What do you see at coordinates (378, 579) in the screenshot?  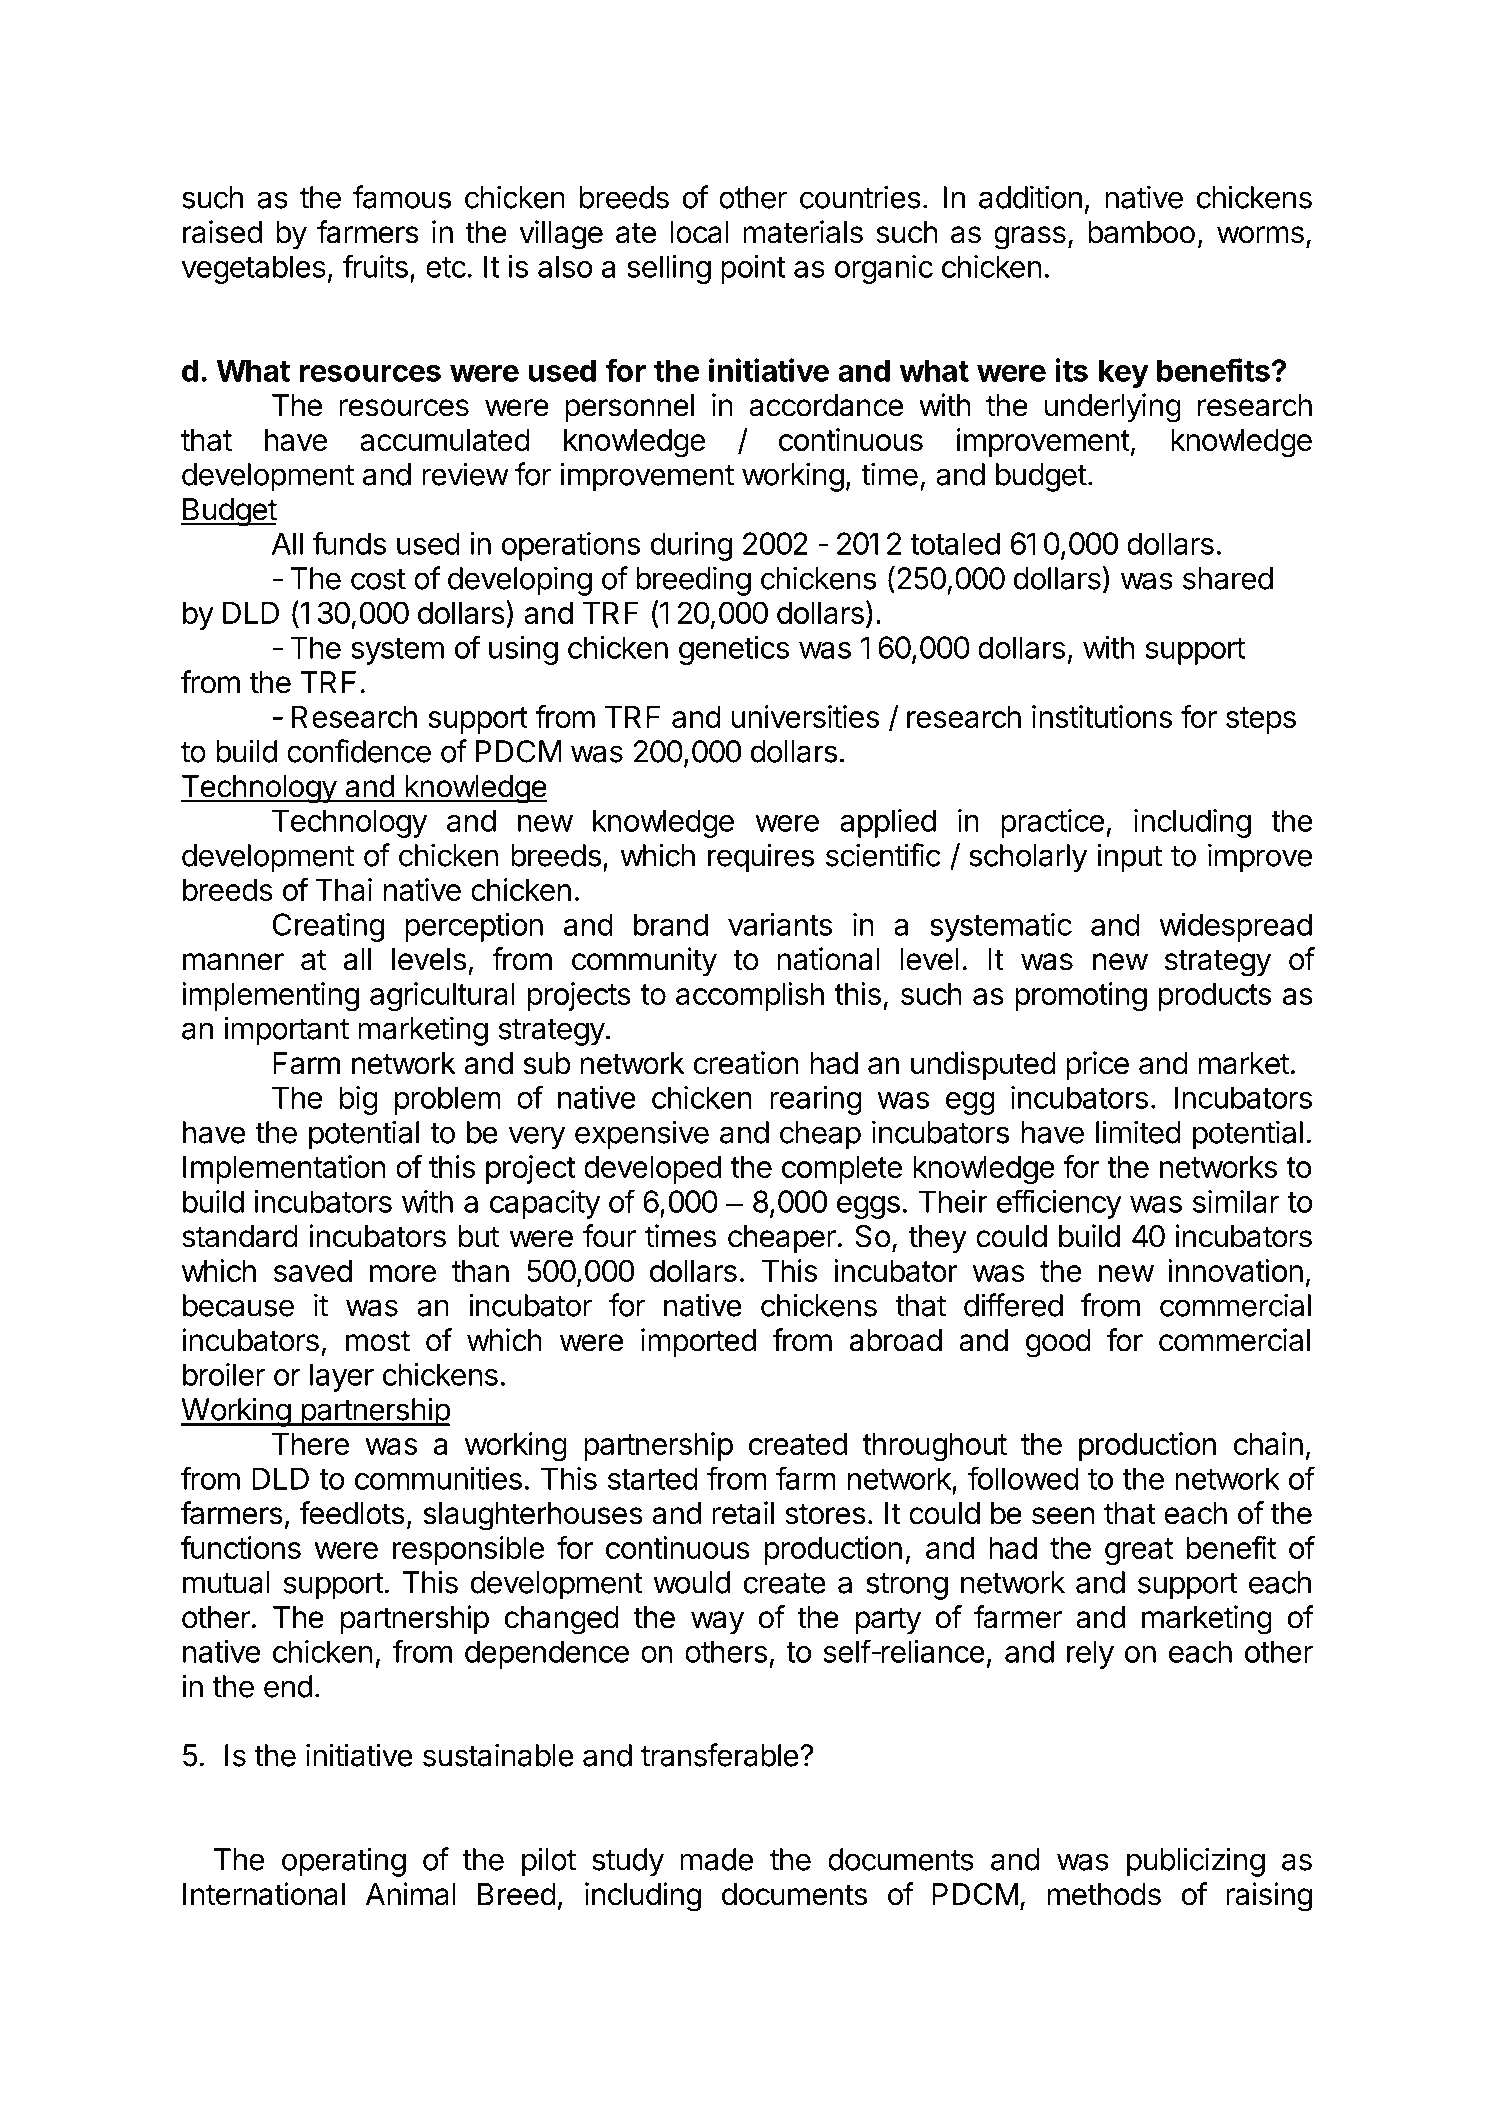 I see `cost` at bounding box center [378, 579].
